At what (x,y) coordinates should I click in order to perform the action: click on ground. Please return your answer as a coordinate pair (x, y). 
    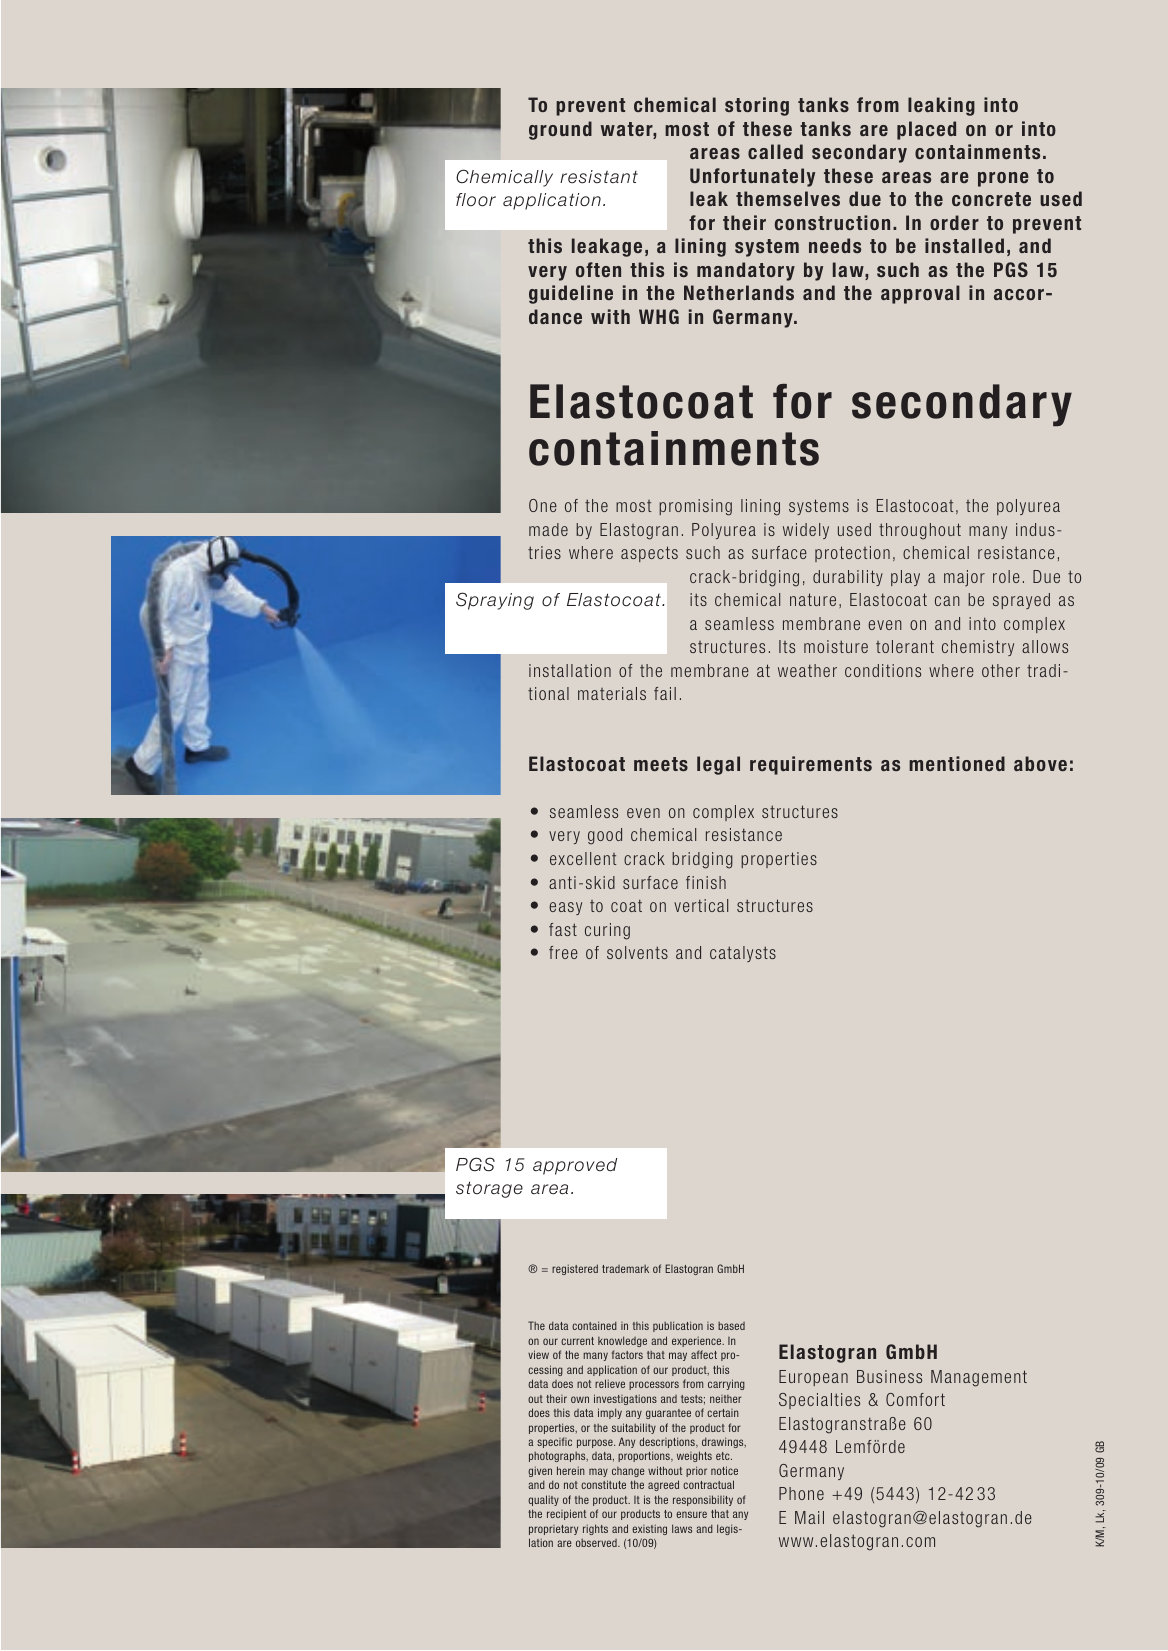
    Looking at the image, I should click on (560, 130).
